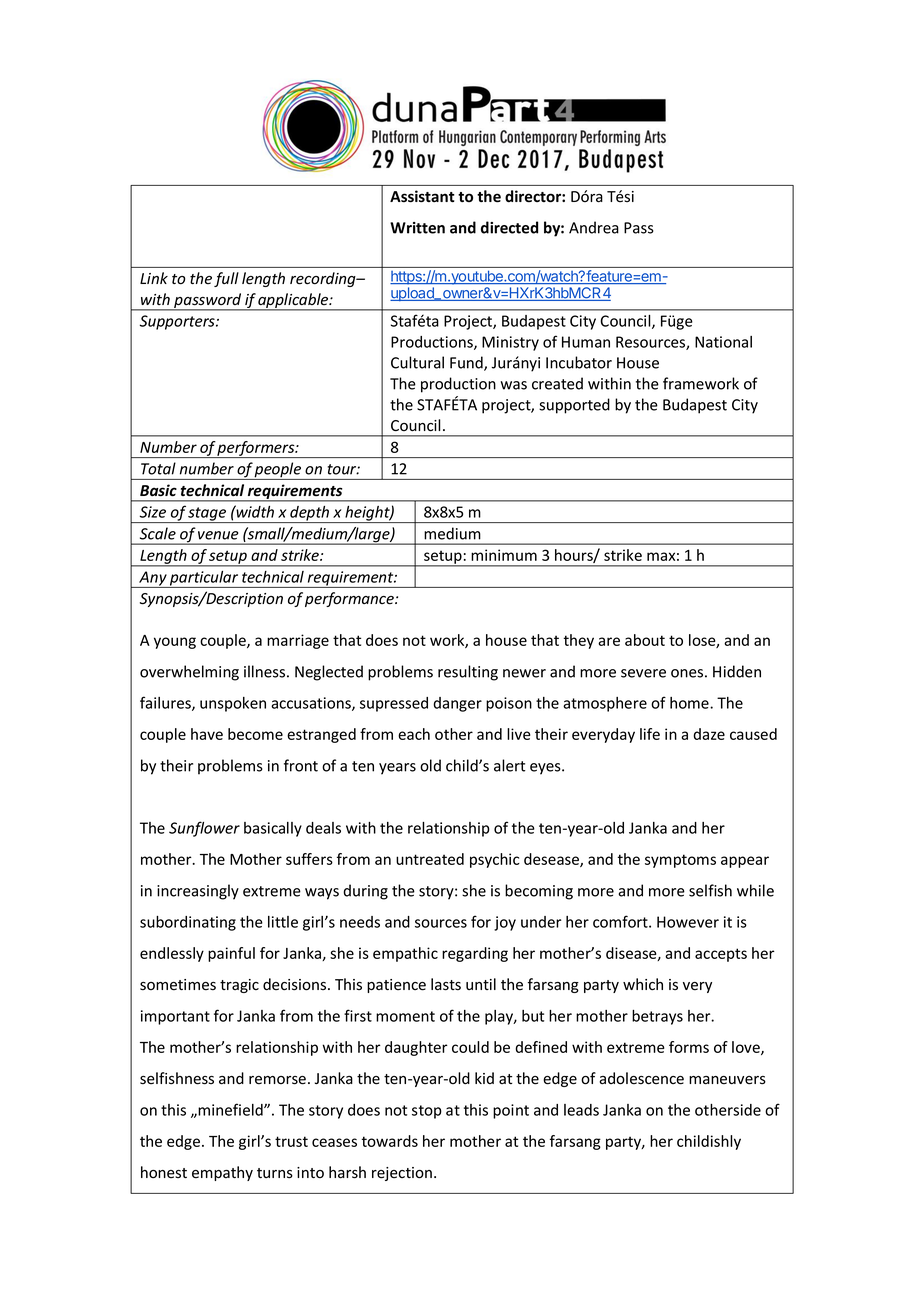 Image resolution: width=924 pixels, height=1308 pixels. Describe the element at coordinates (727, 1080) in the document. I see `maneuvers` at that location.
